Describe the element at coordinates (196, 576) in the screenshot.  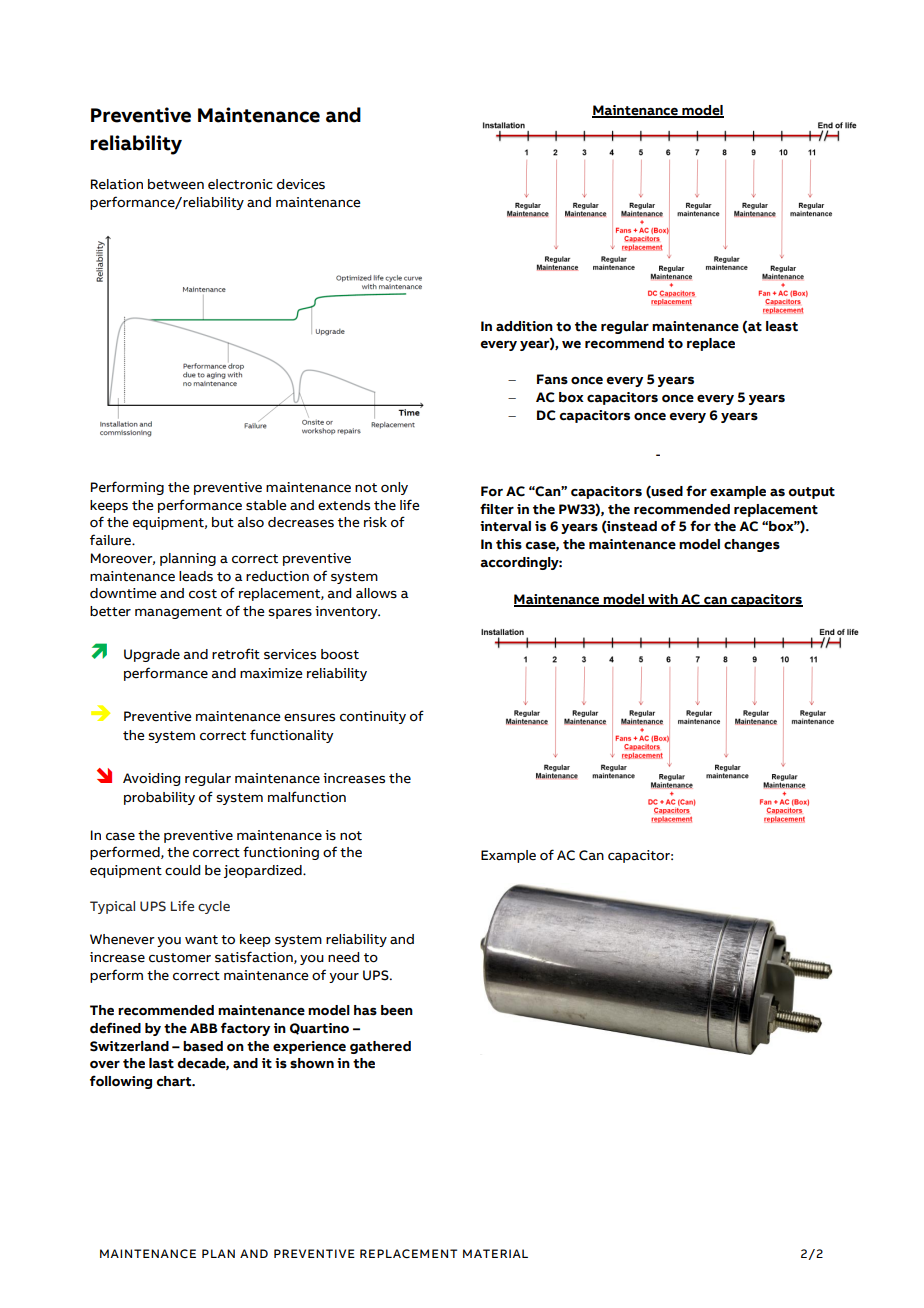
I see `leads` at that location.
